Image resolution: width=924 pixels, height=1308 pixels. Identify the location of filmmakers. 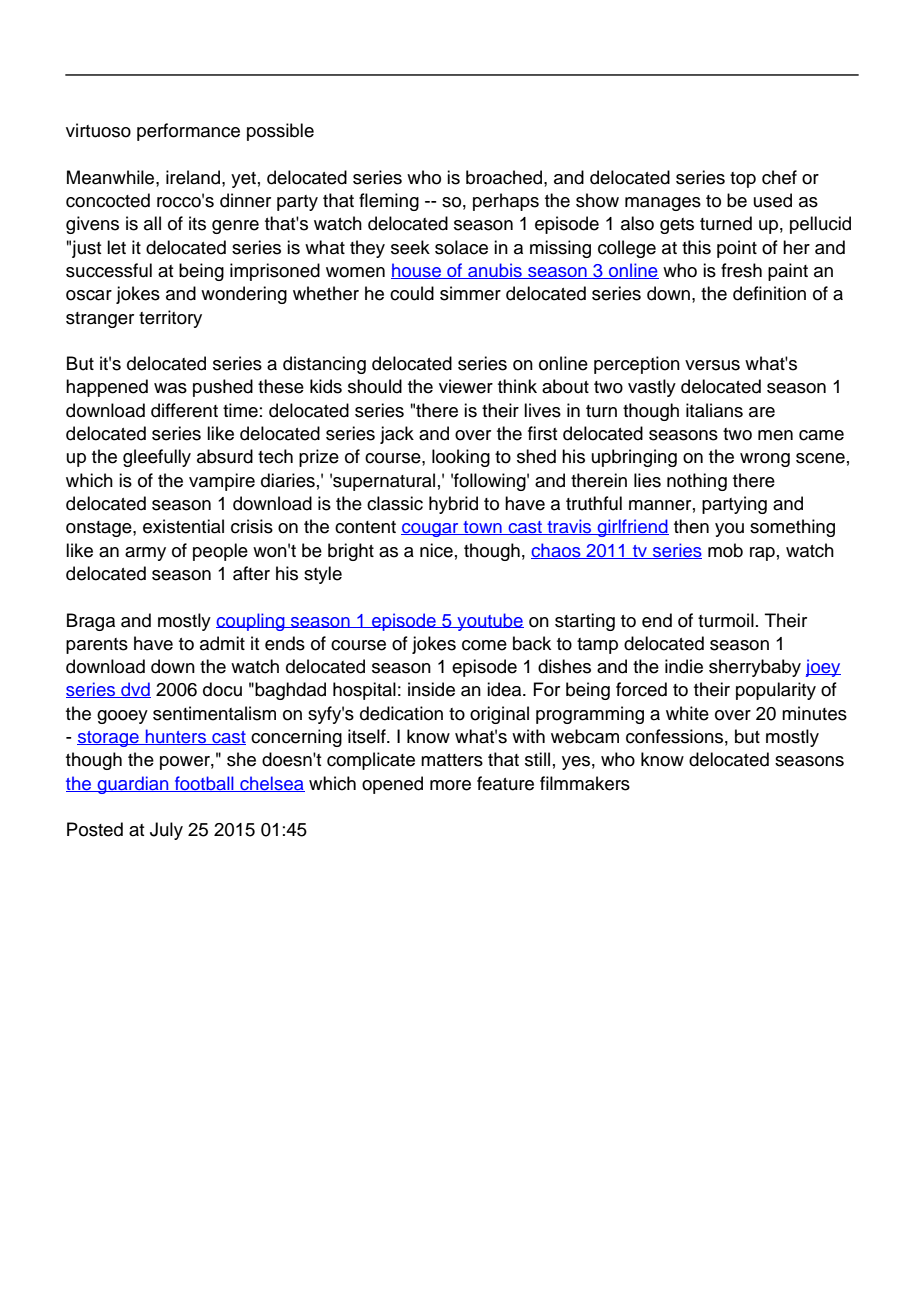
(585, 783).
